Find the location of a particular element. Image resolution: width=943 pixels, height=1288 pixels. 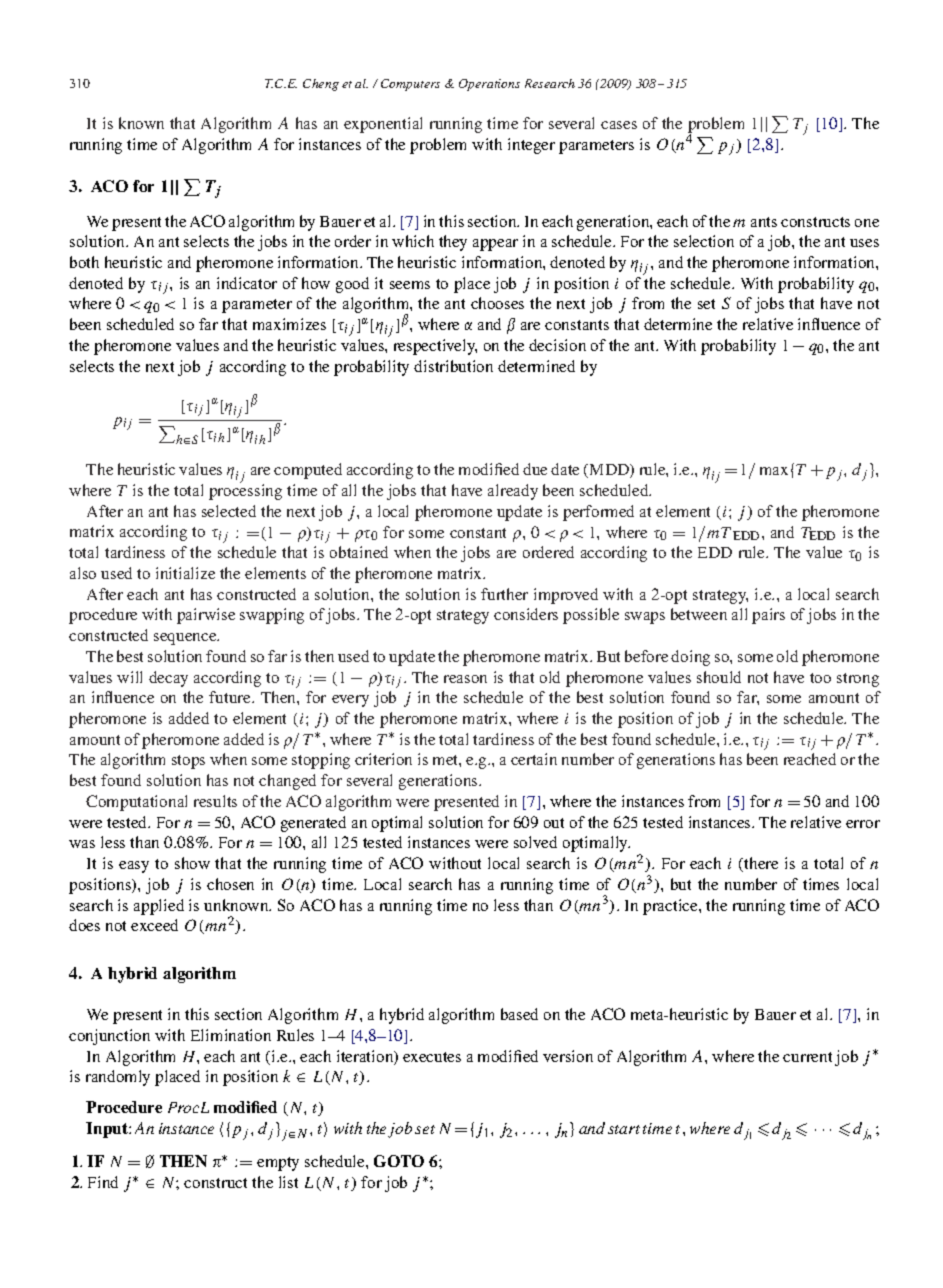

GOTO is located at coordinates (399, 1161).
